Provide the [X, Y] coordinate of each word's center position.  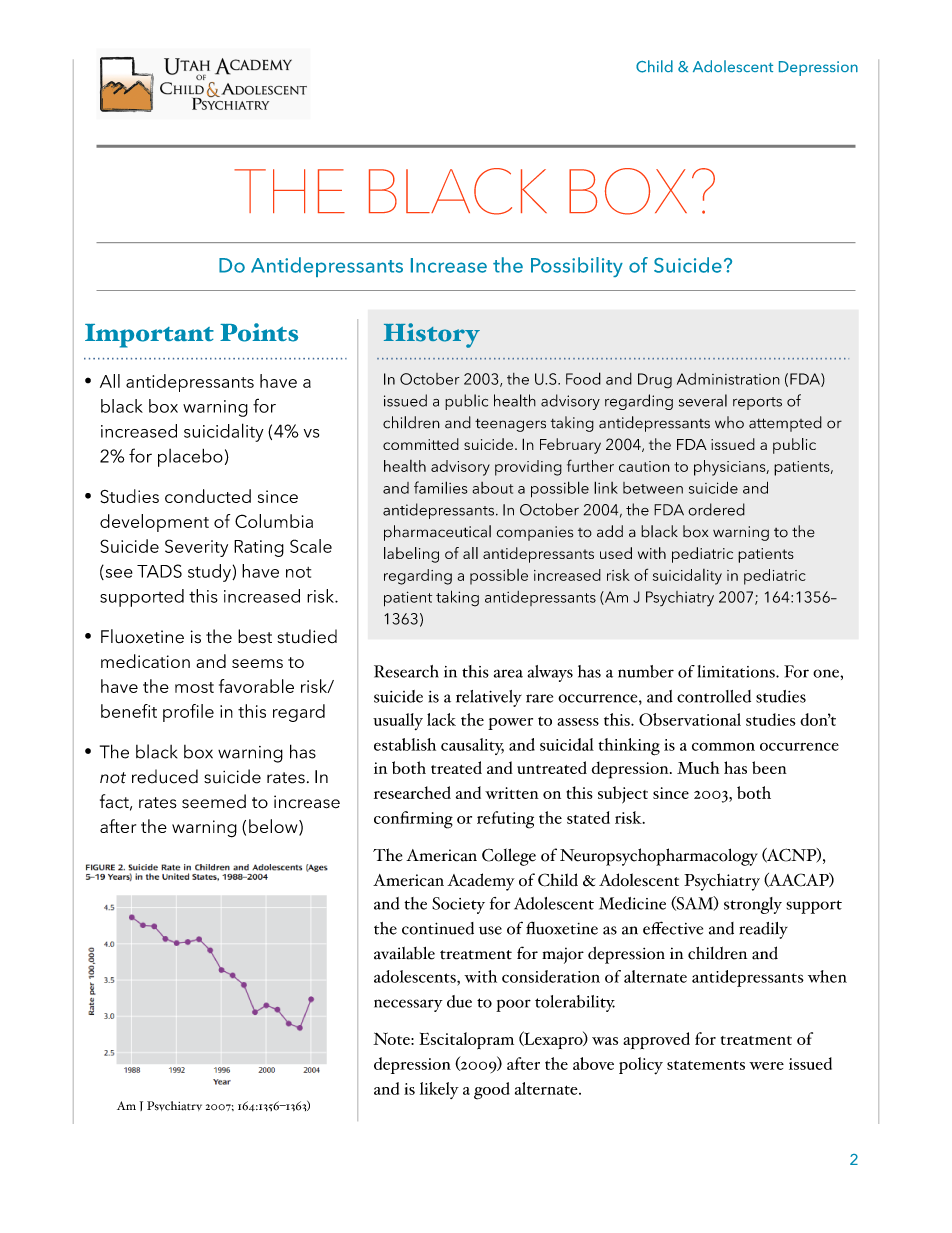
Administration [728, 379]
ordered [716, 509]
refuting [505, 820]
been [769, 767]
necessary [408, 1005]
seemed [214, 801]
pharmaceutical [437, 533]
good [492, 1091]
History [432, 335]
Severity [196, 548]
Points [259, 332]
